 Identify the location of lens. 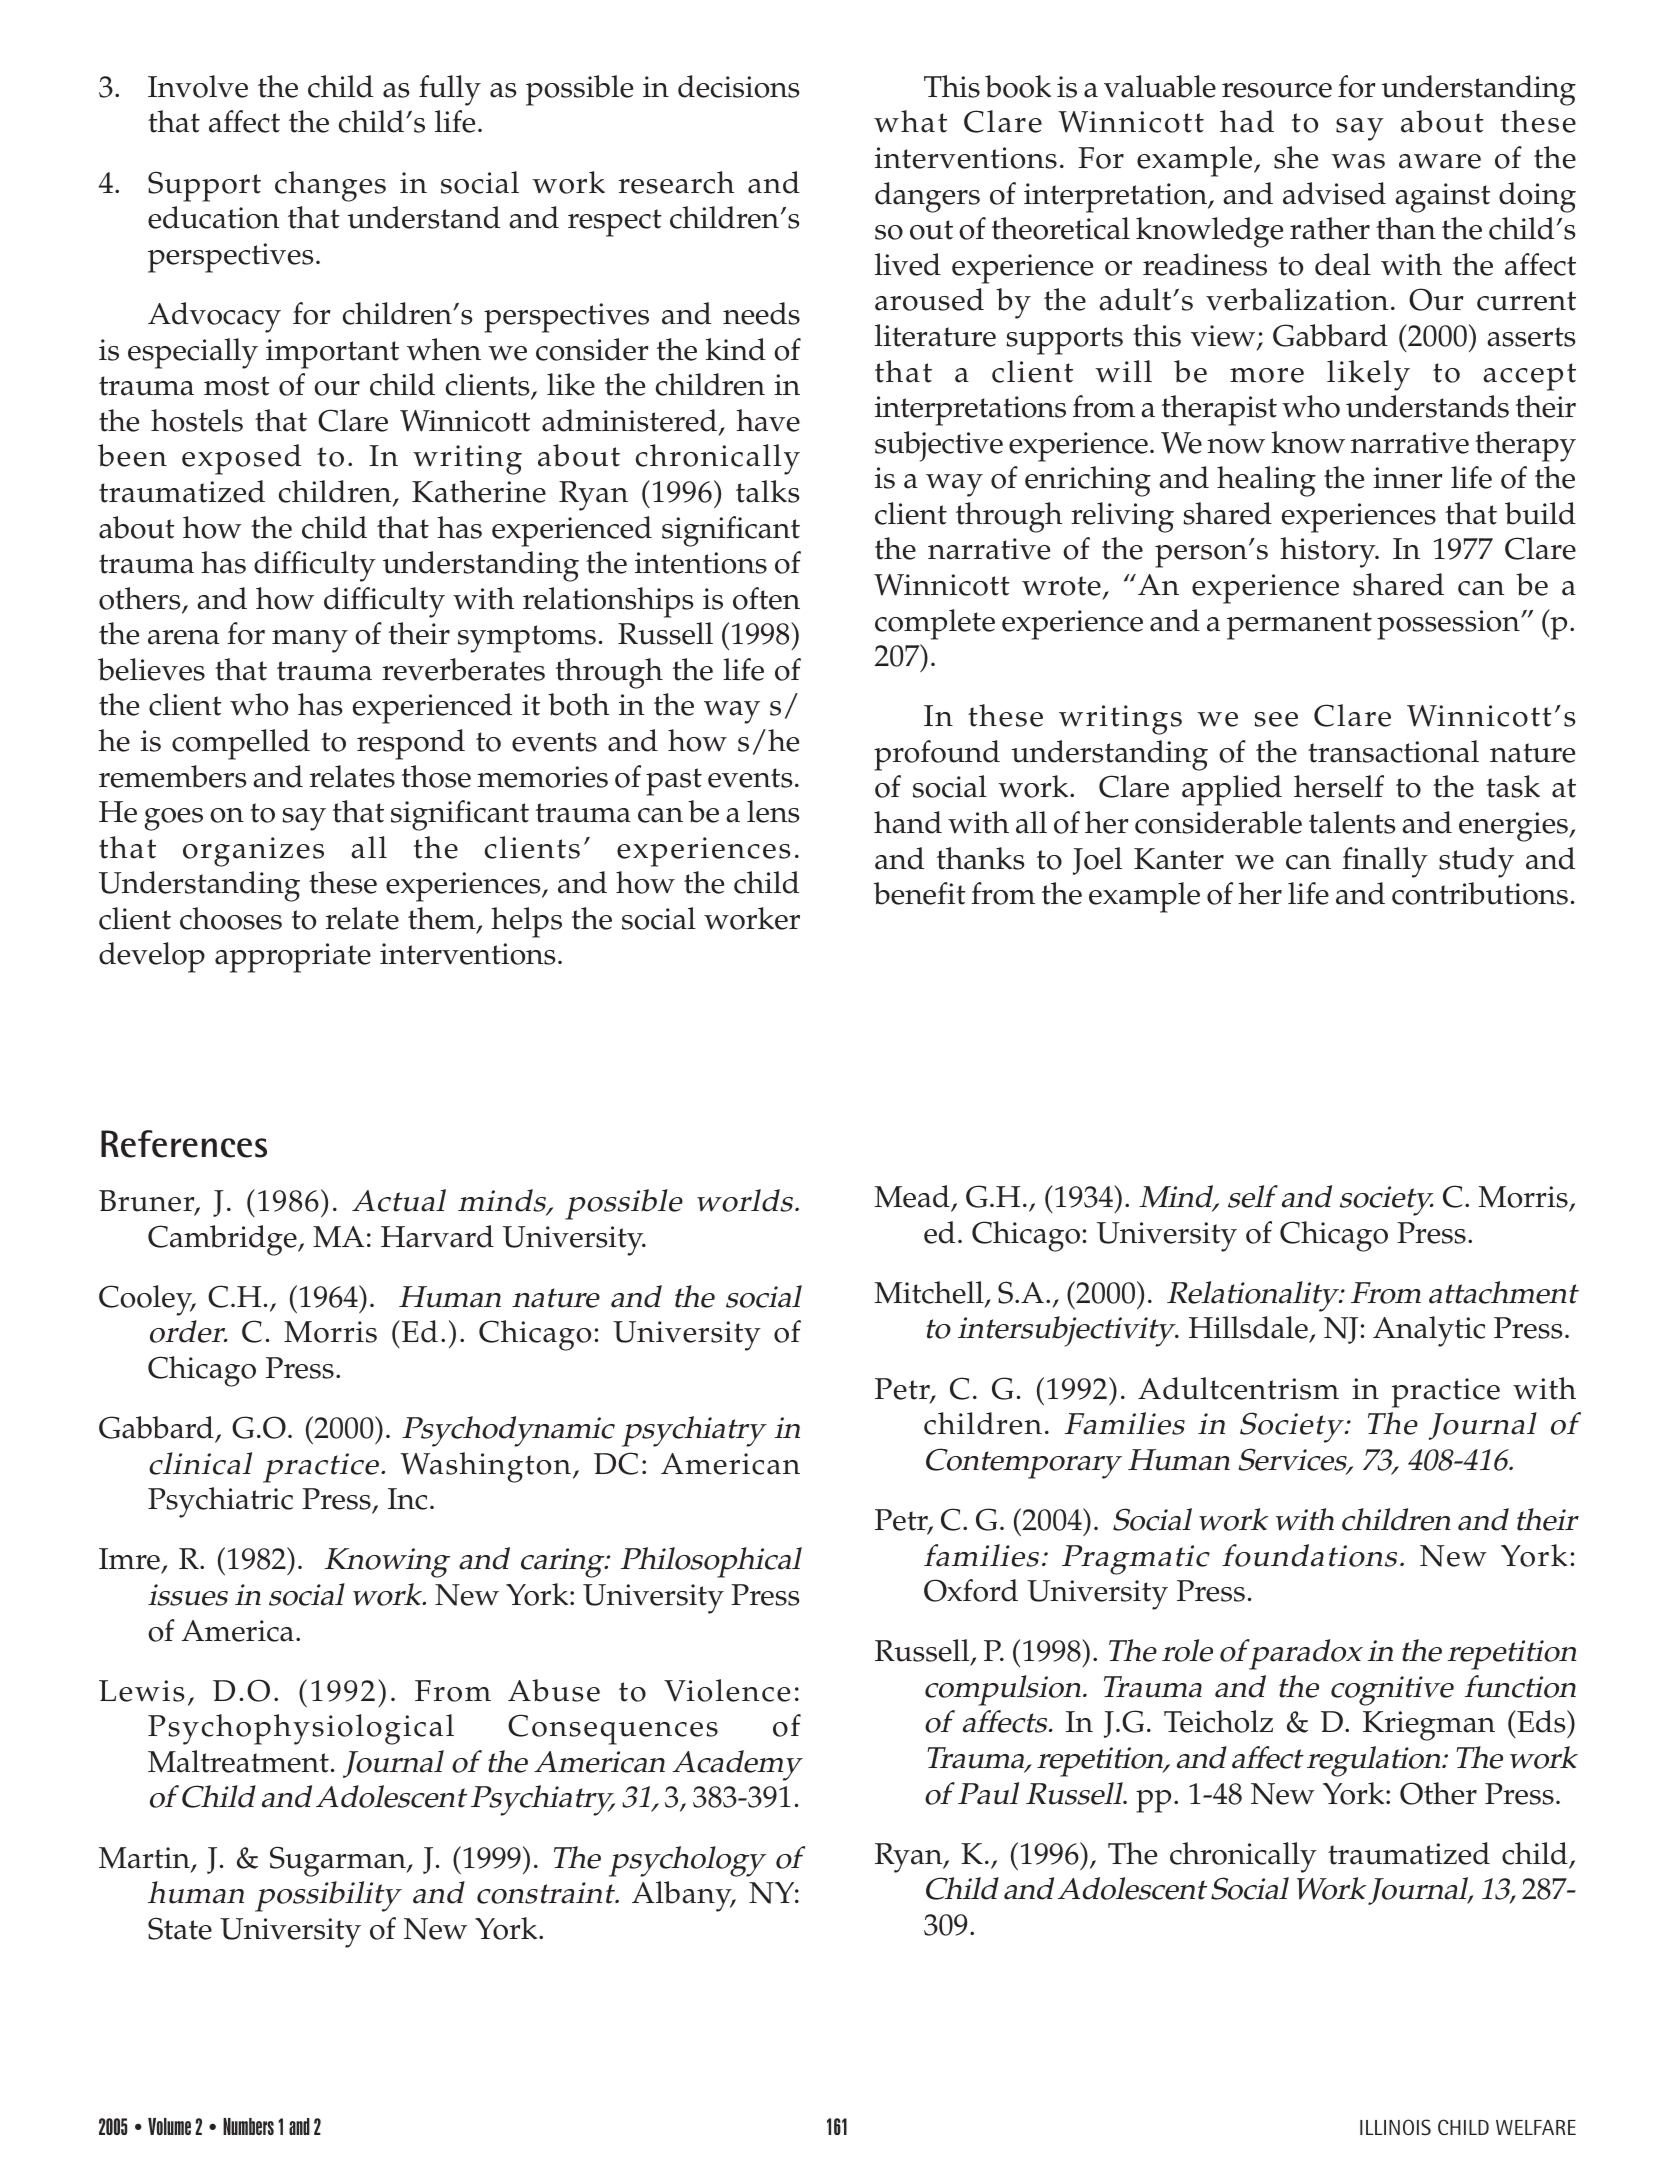
(773, 811).
